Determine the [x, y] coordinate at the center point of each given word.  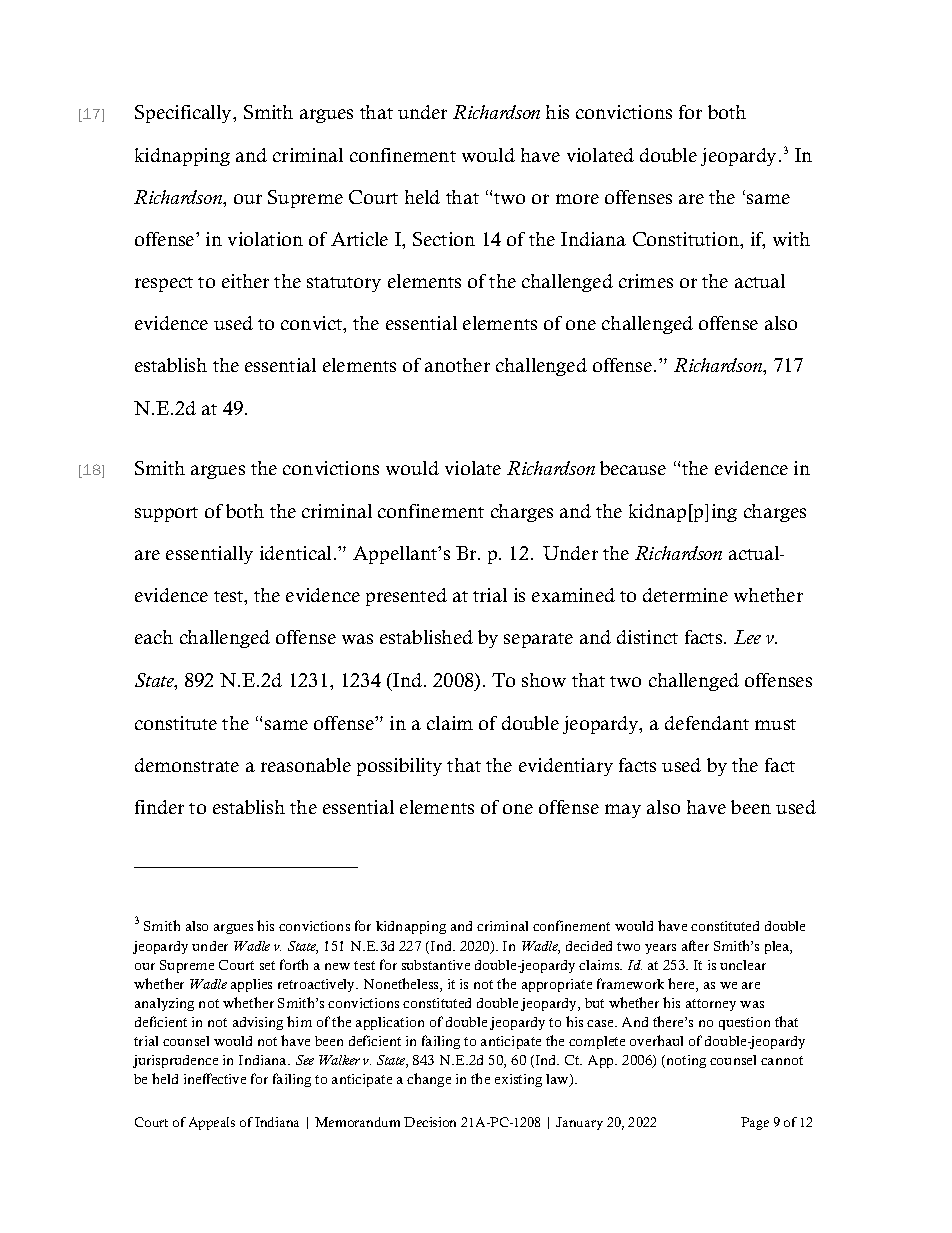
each [154, 637]
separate [538, 640]
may [623, 811]
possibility [399, 767]
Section [444, 239]
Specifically [184, 114]
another [457, 365]
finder [159, 807]
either [245, 281]
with [791, 239]
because [633, 468]
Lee [747, 637]
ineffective [215, 1078]
